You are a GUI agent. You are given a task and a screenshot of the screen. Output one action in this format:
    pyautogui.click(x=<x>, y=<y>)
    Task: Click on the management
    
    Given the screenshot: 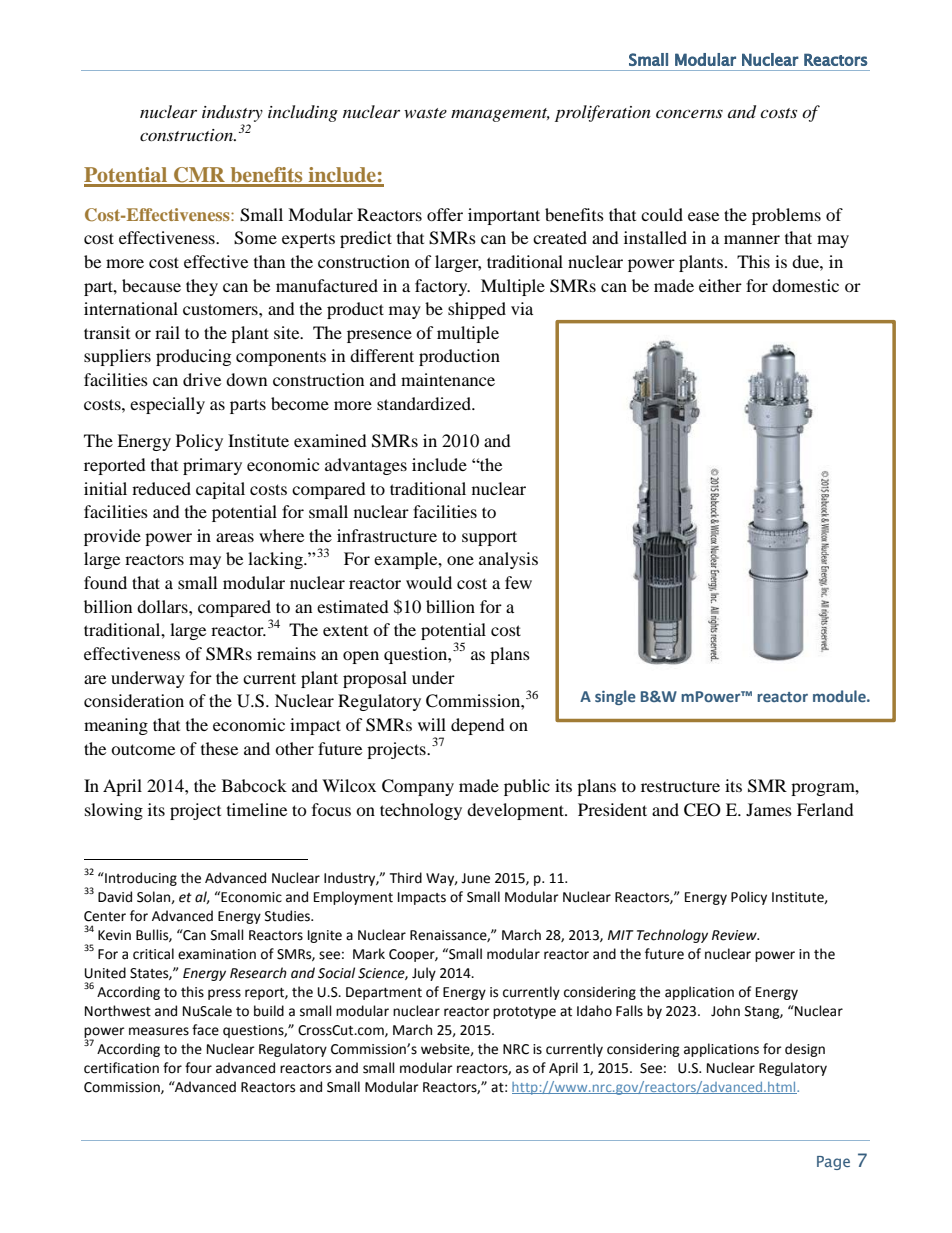 What is the action you would take?
    pyautogui.click(x=500, y=115)
